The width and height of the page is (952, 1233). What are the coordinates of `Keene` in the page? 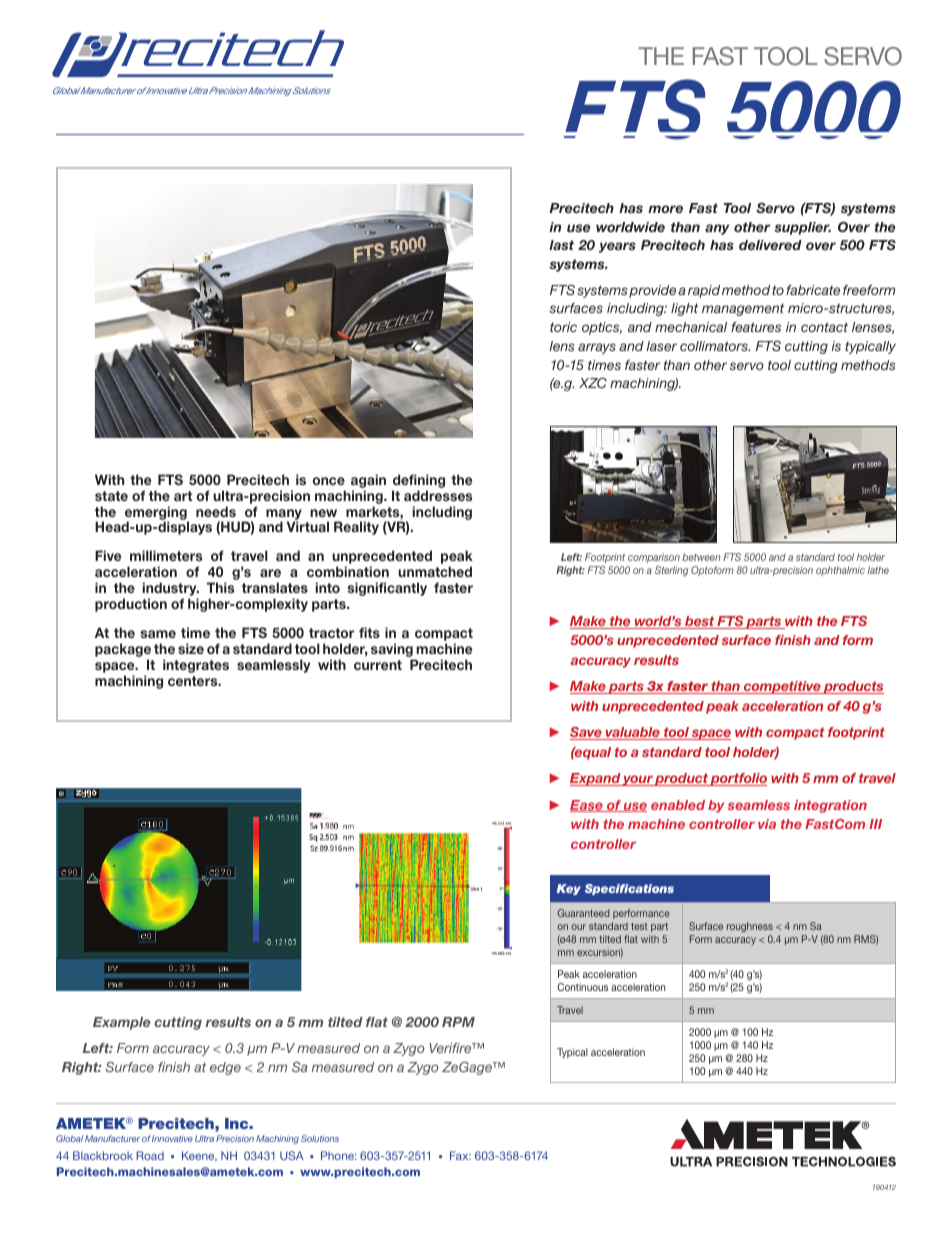 It's located at (199, 1156).
